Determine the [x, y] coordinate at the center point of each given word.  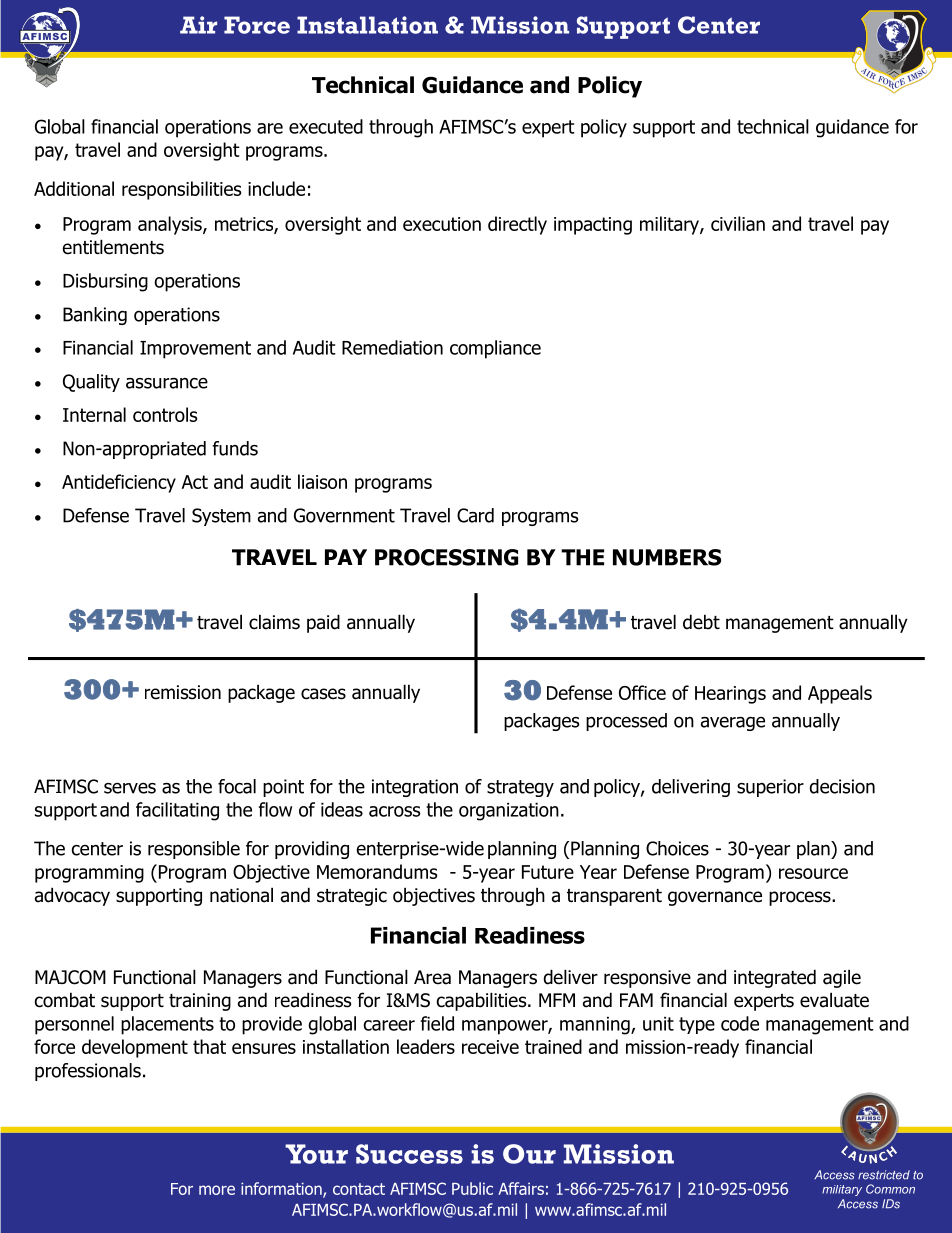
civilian [738, 223]
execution [442, 224]
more [217, 1190]
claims [274, 622]
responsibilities [181, 190]
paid [323, 623]
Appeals [840, 694]
